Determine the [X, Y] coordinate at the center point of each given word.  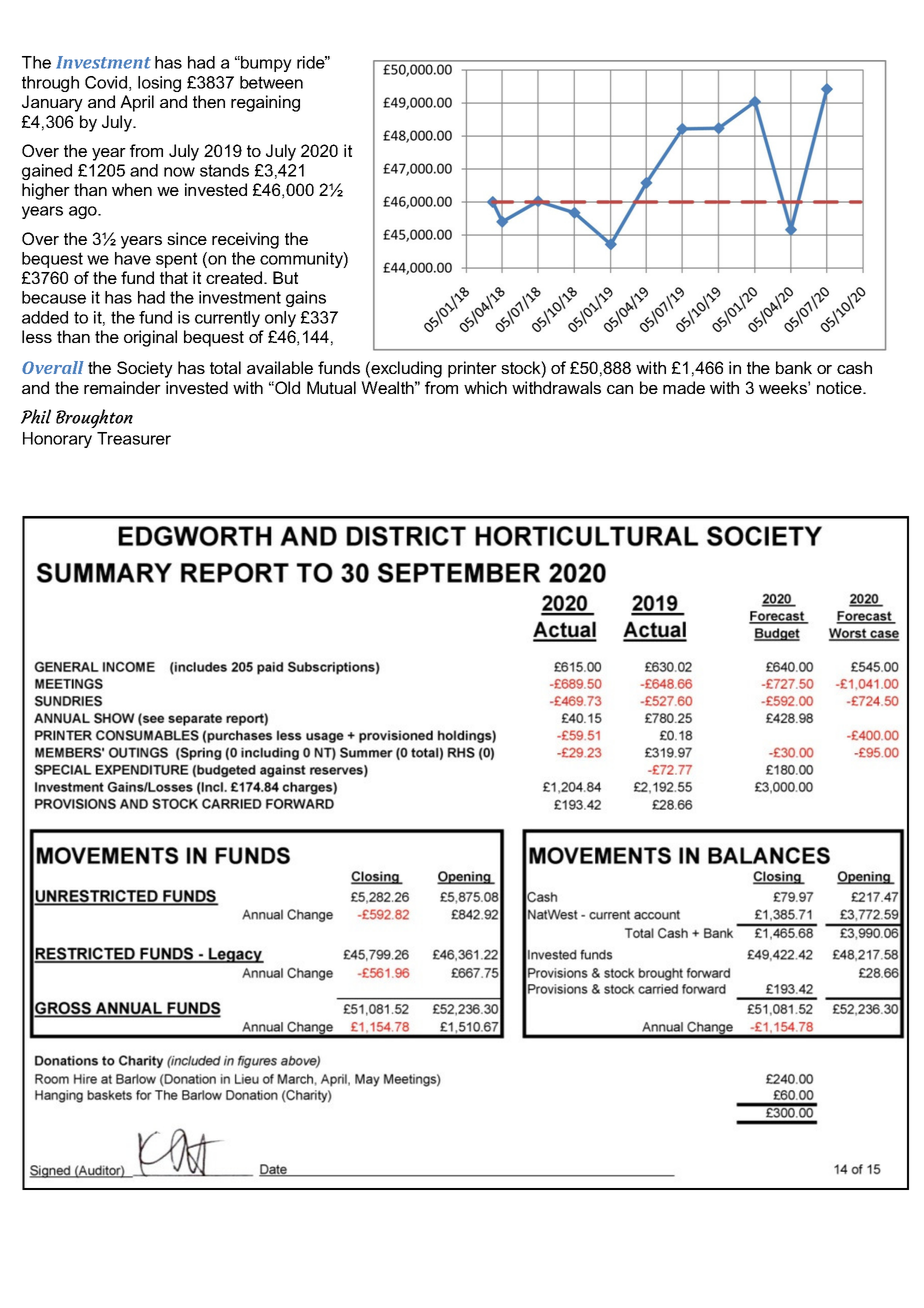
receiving [245, 240]
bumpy [265, 64]
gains [306, 299]
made [684, 387]
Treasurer [134, 438]
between [271, 82]
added [45, 317]
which [485, 387]
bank [794, 367]
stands [224, 170]
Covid [106, 82]
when [132, 189]
